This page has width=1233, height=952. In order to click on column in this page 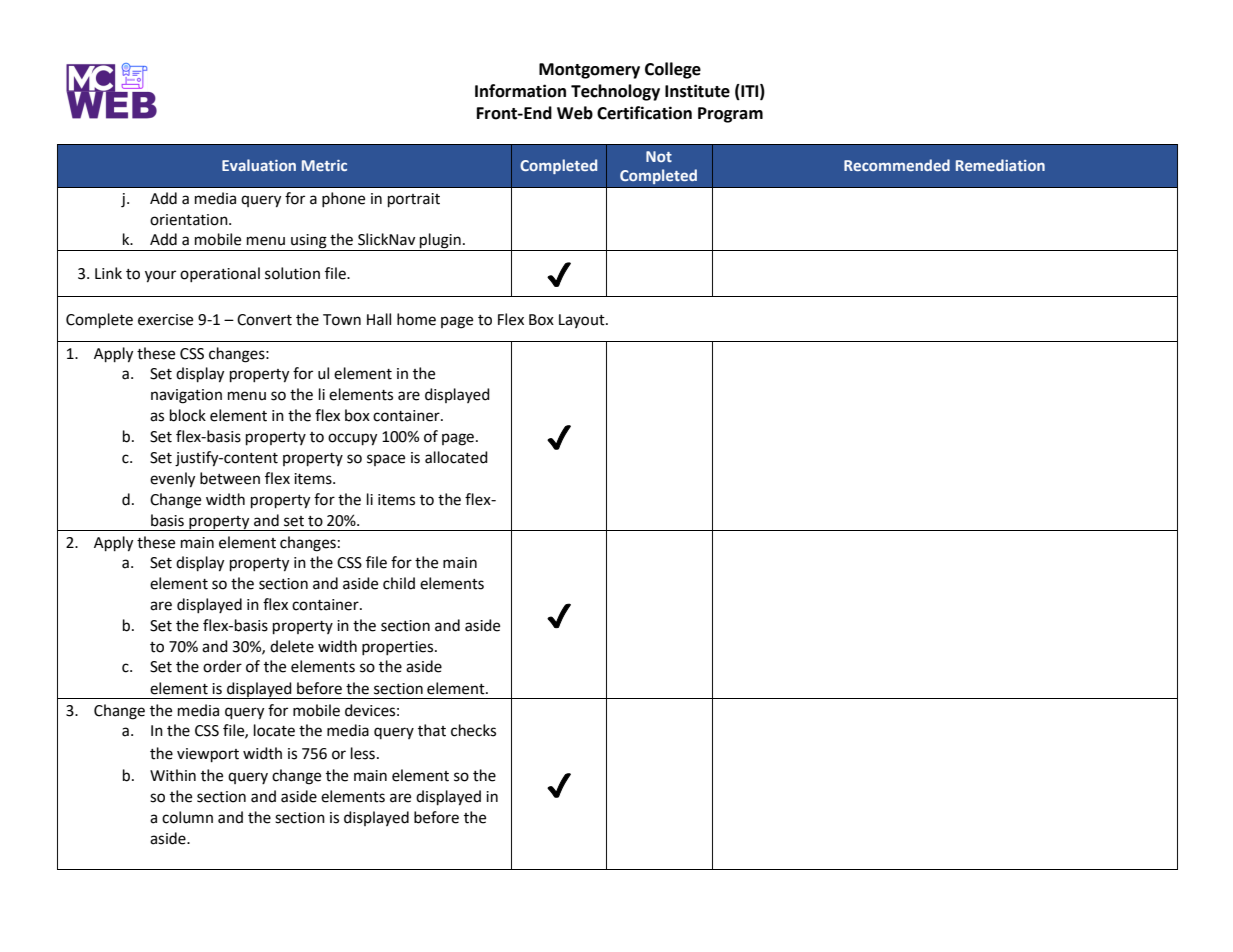, I will do `click(187, 817)`.
